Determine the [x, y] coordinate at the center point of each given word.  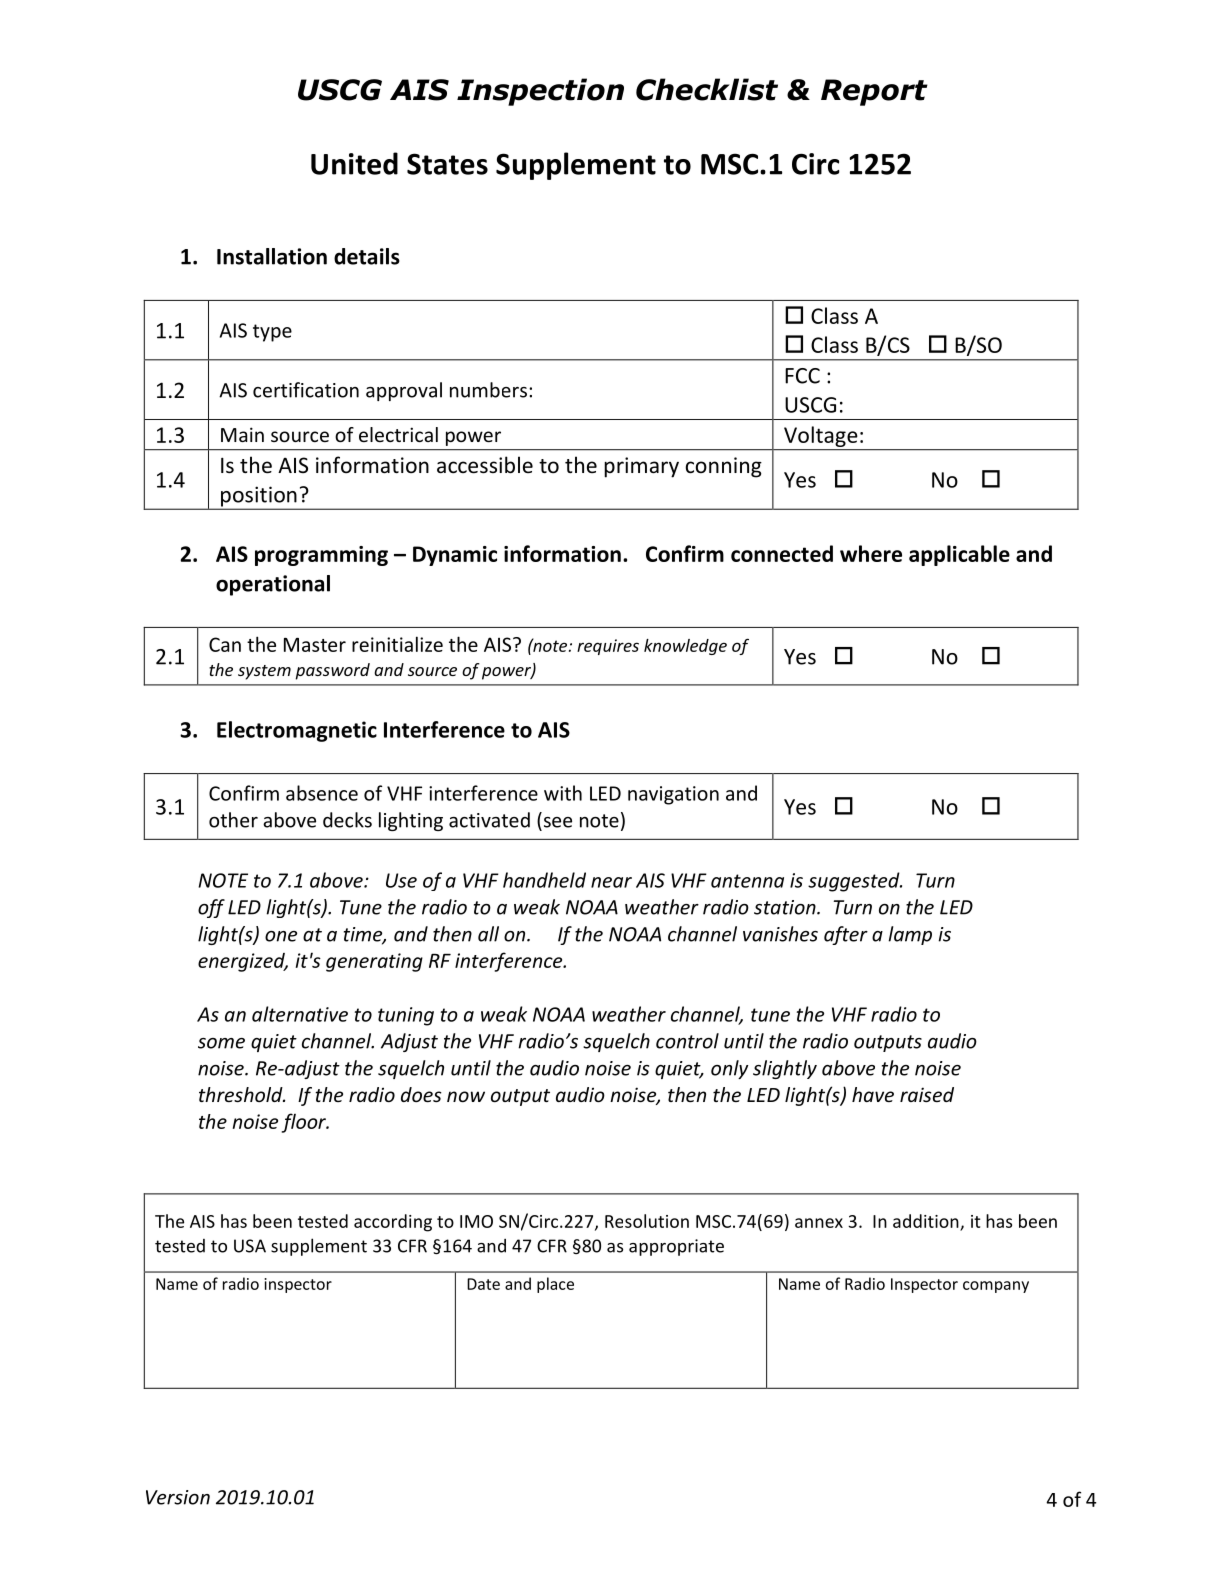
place [555, 1285]
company [996, 1287]
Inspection [540, 92]
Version [178, 1497]
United [354, 163]
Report [874, 92]
